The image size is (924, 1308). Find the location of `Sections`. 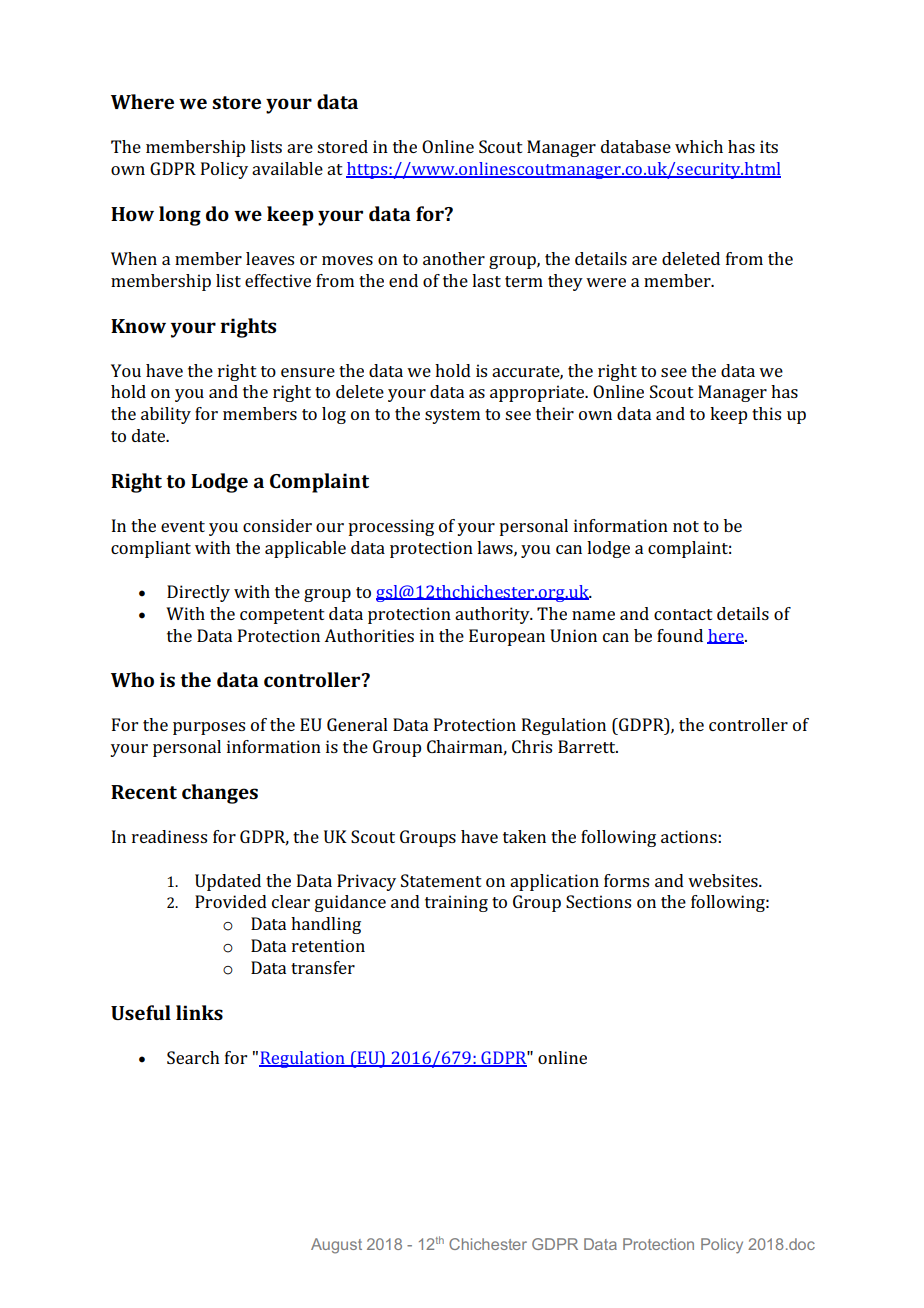

Sections is located at coordinates (598, 901).
